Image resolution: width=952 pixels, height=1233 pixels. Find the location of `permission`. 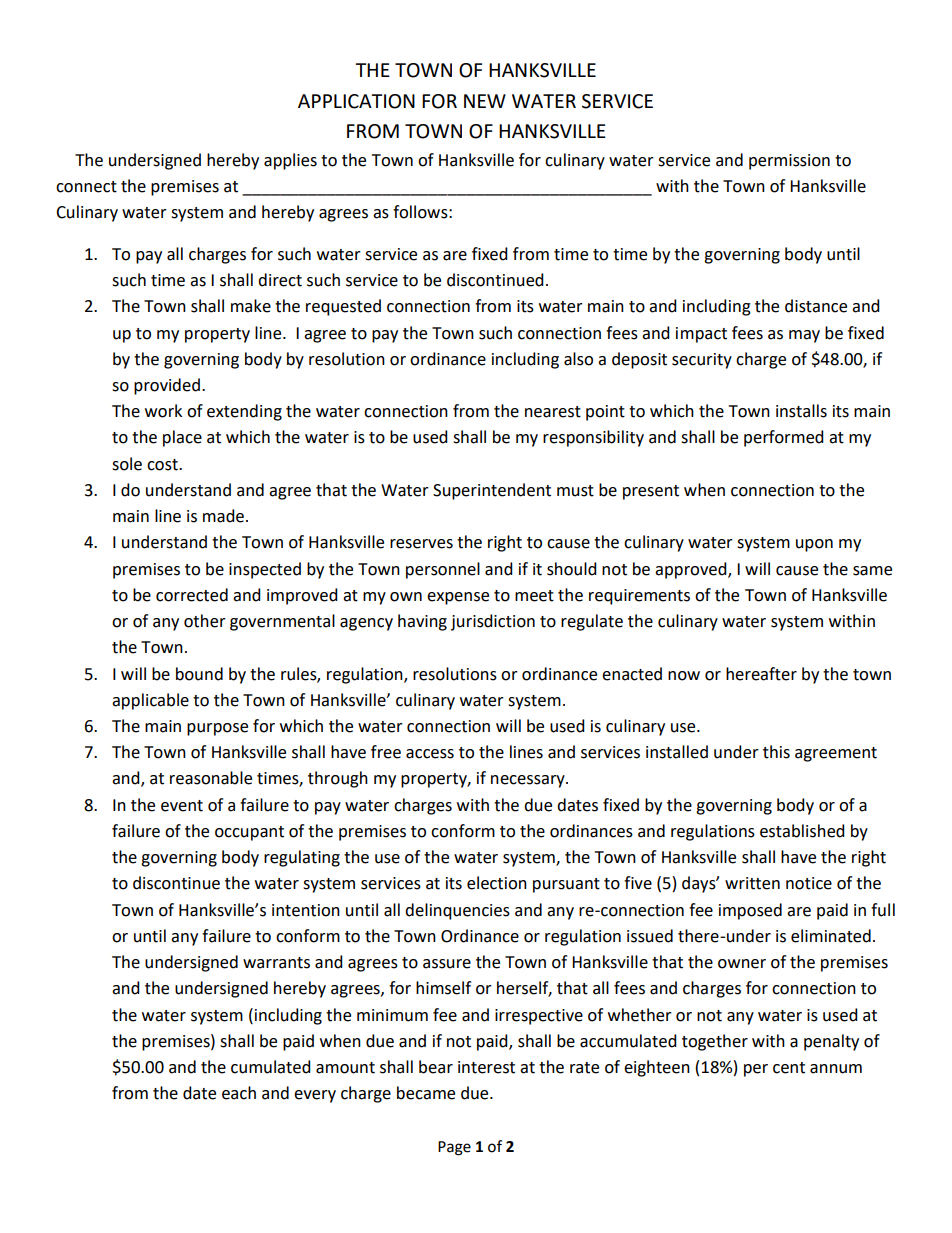

permission is located at coordinates (789, 162).
